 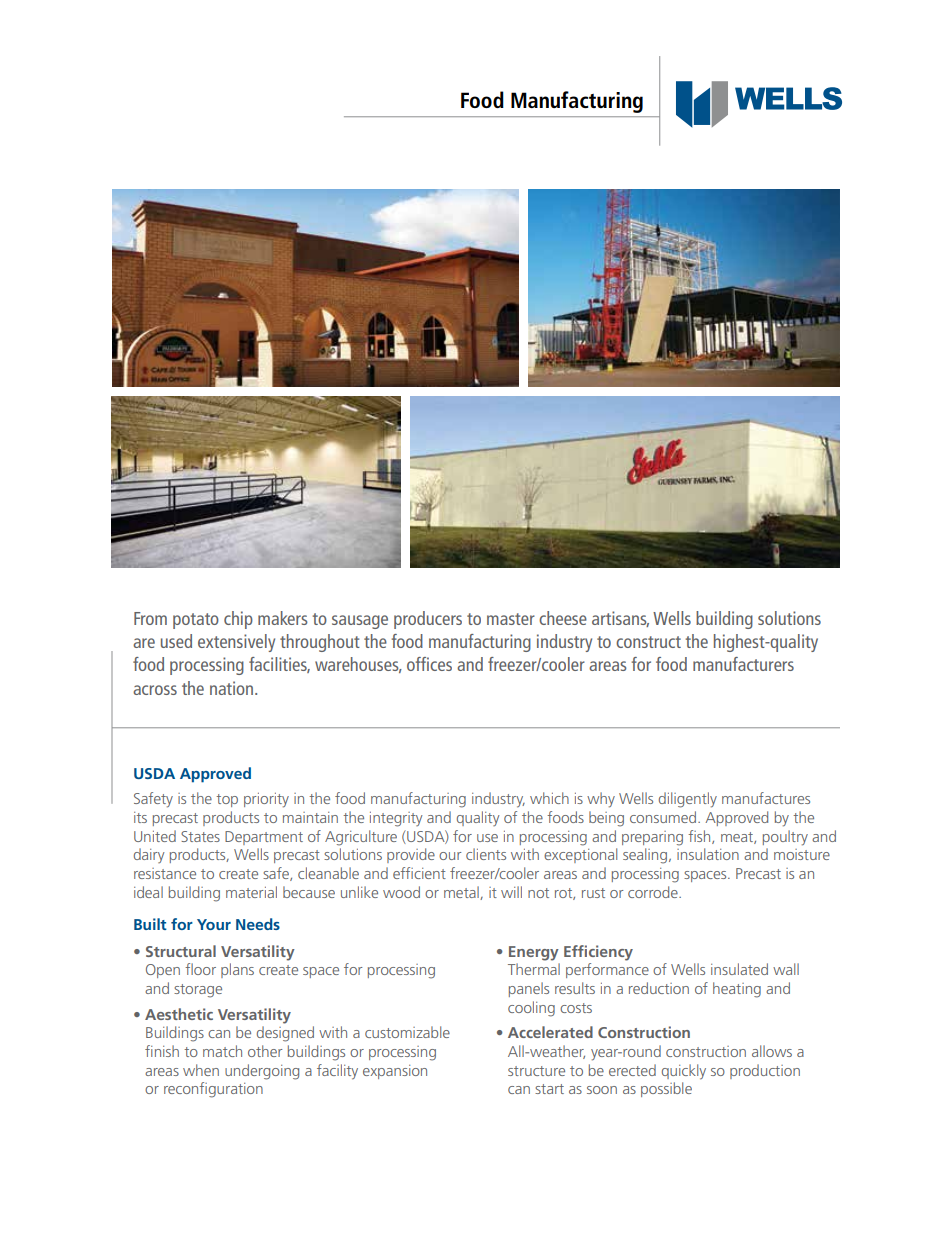 What do you see at coordinates (201, 1070) in the document?
I see `when` at bounding box center [201, 1070].
